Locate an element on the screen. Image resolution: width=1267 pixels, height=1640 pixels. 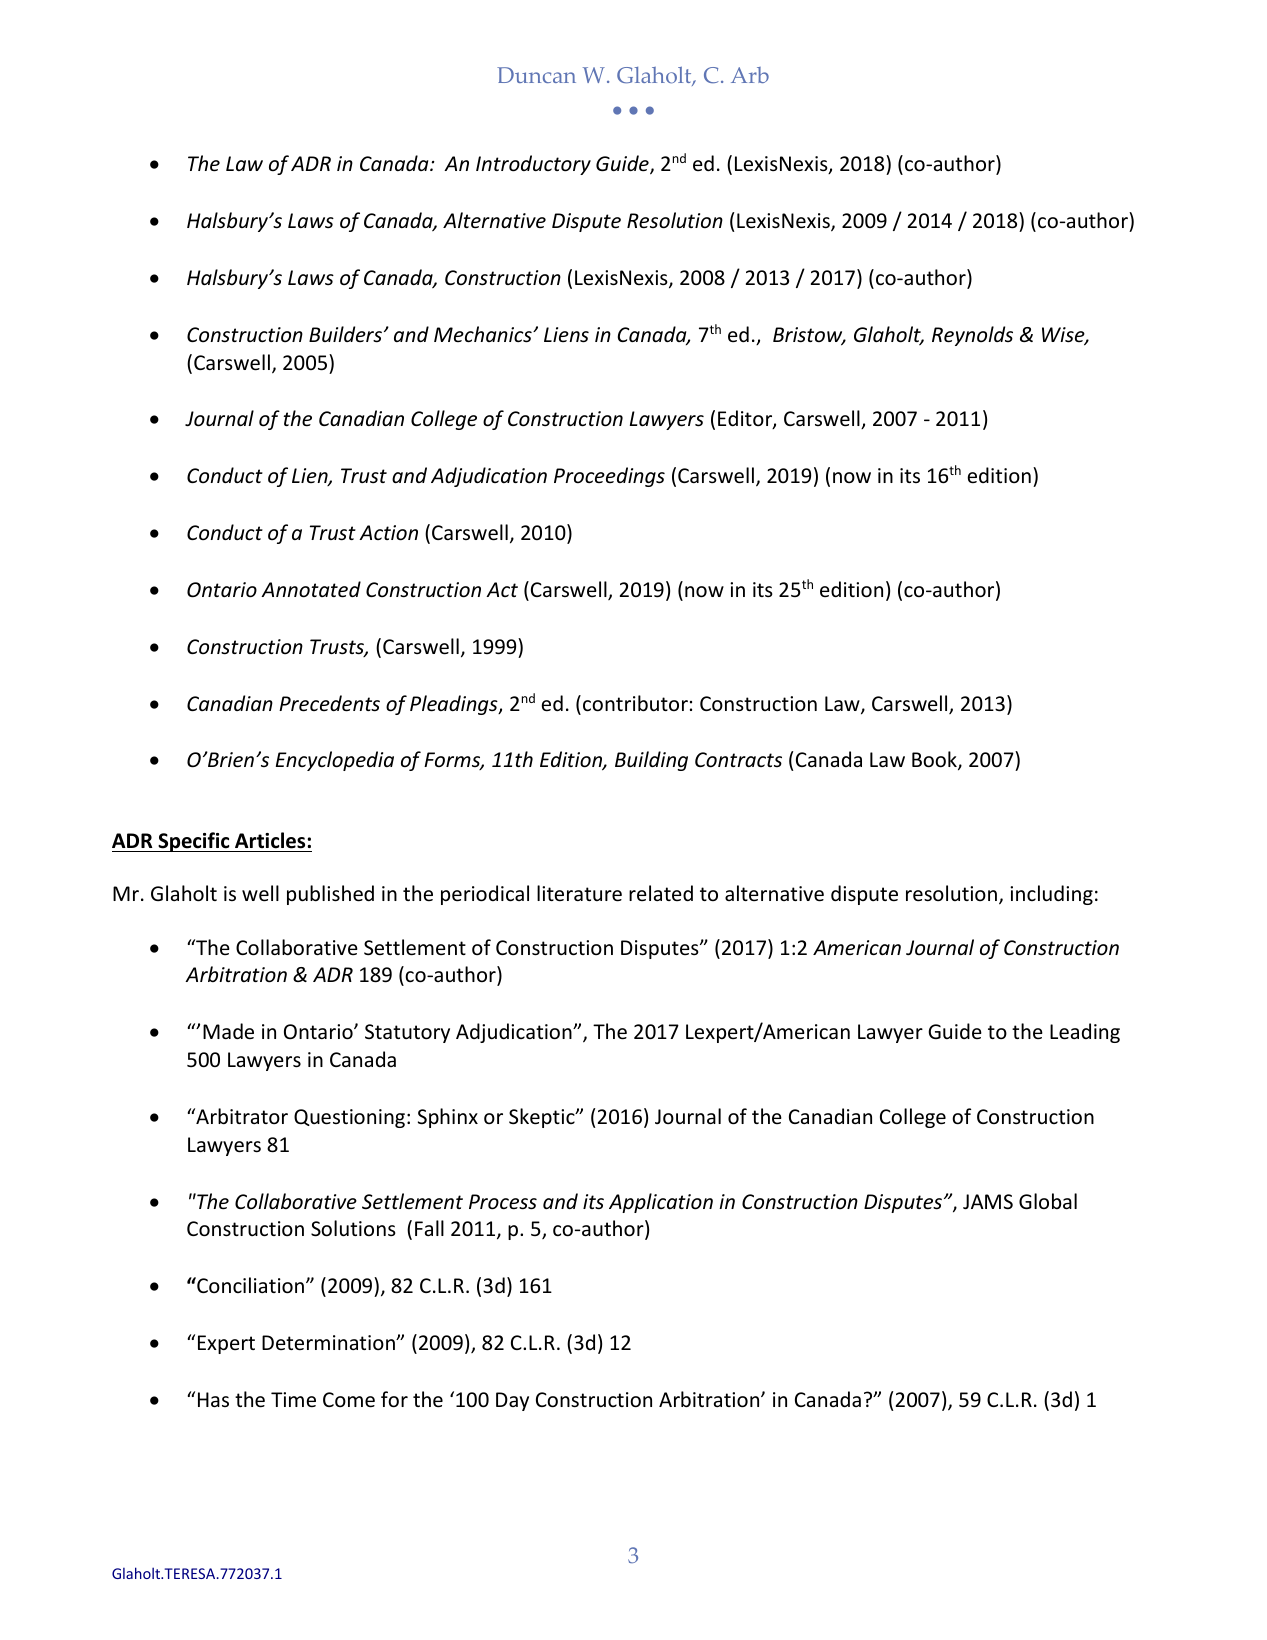
Builders is located at coordinates (345, 334).
